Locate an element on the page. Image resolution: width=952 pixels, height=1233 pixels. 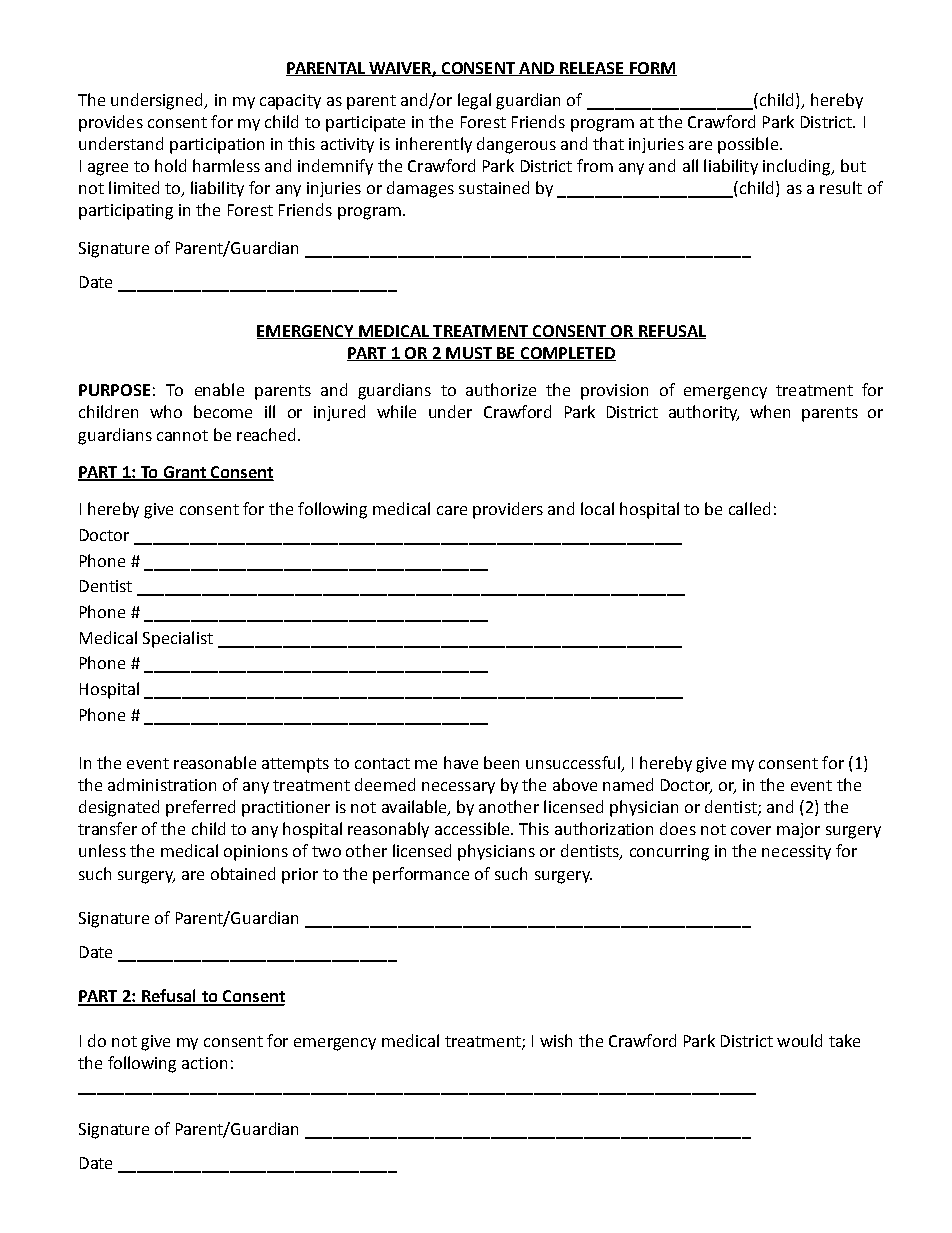
care is located at coordinates (452, 510).
